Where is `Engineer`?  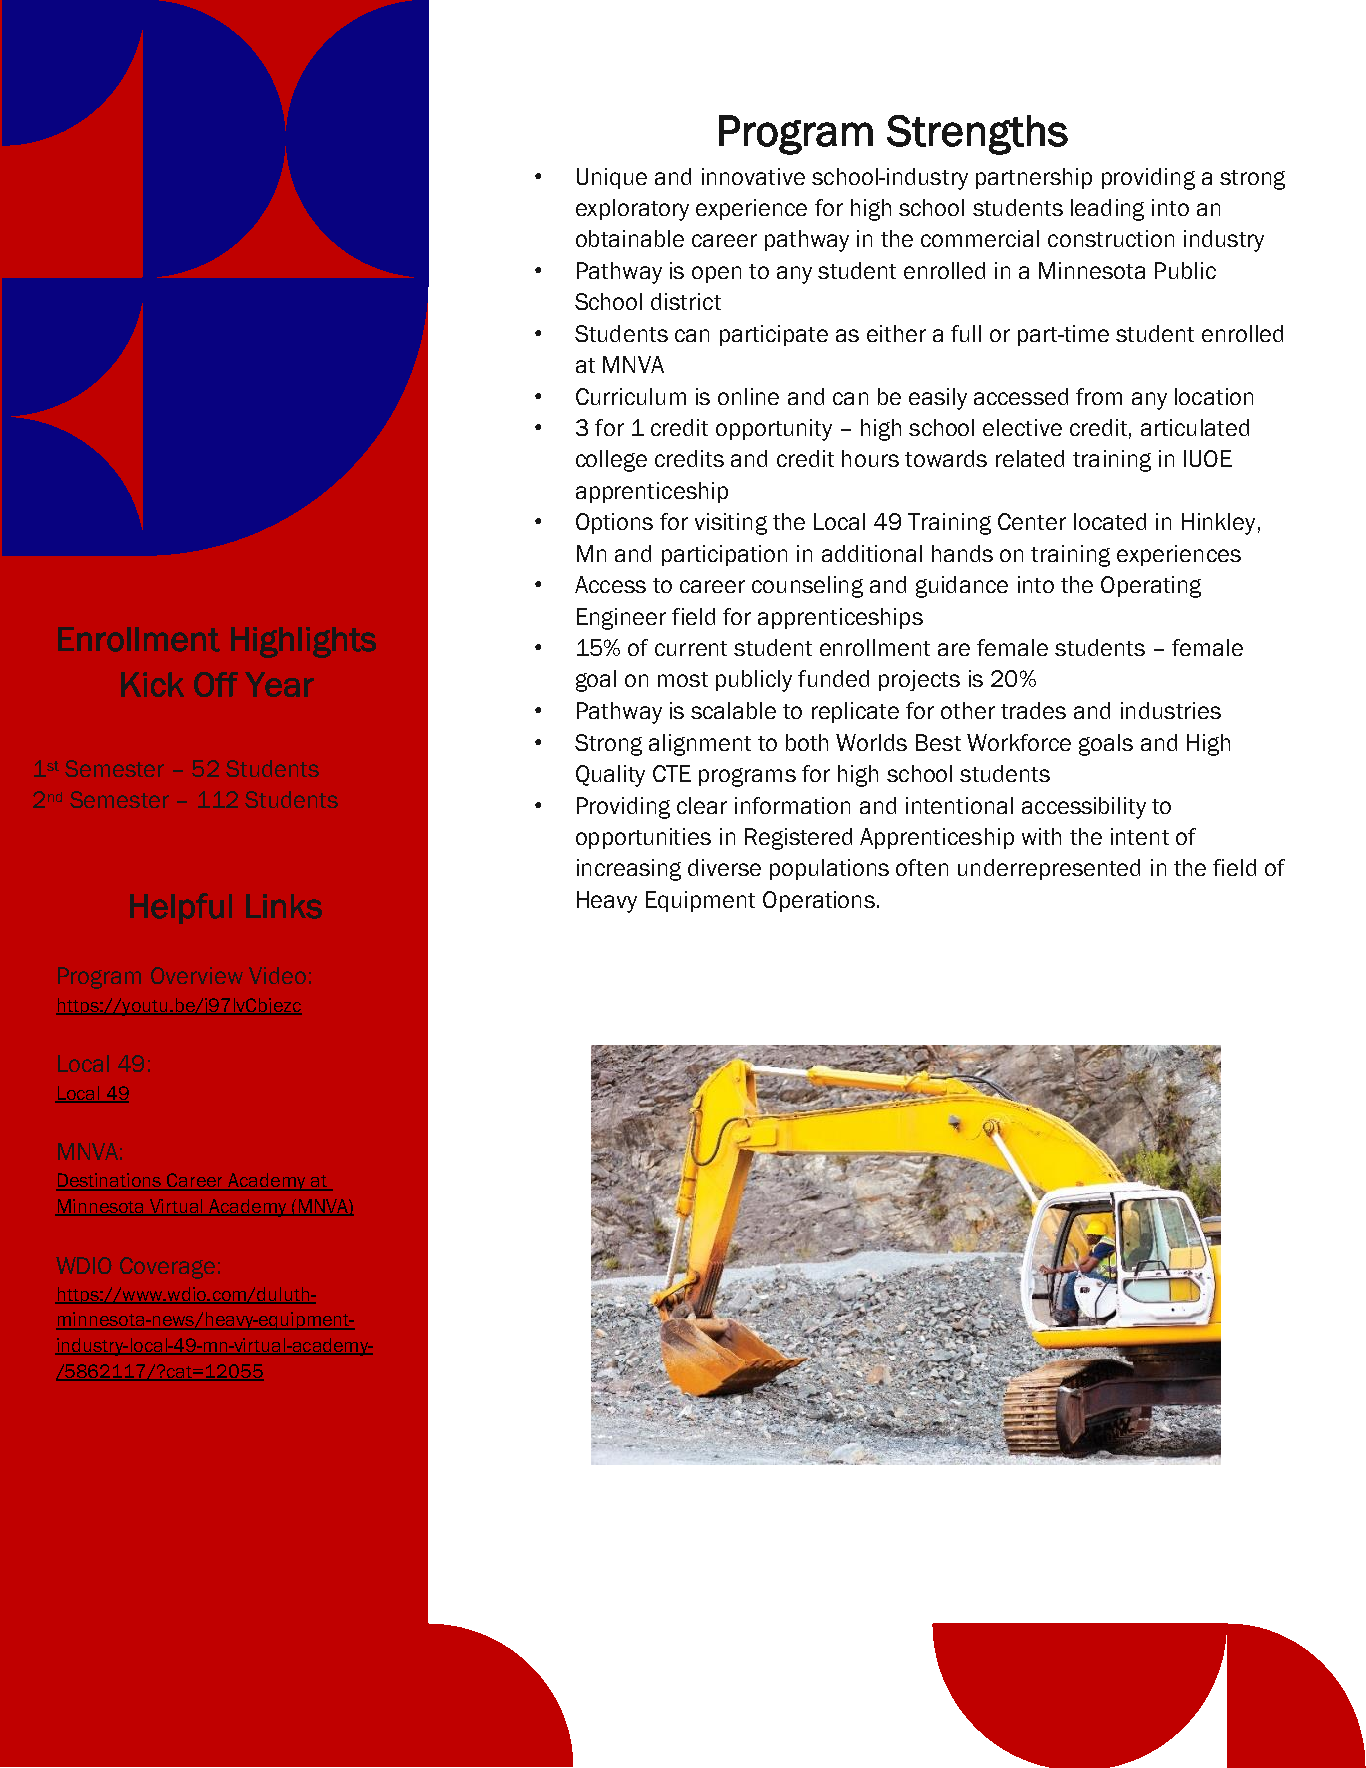
Engineer is located at coordinates (621, 619).
